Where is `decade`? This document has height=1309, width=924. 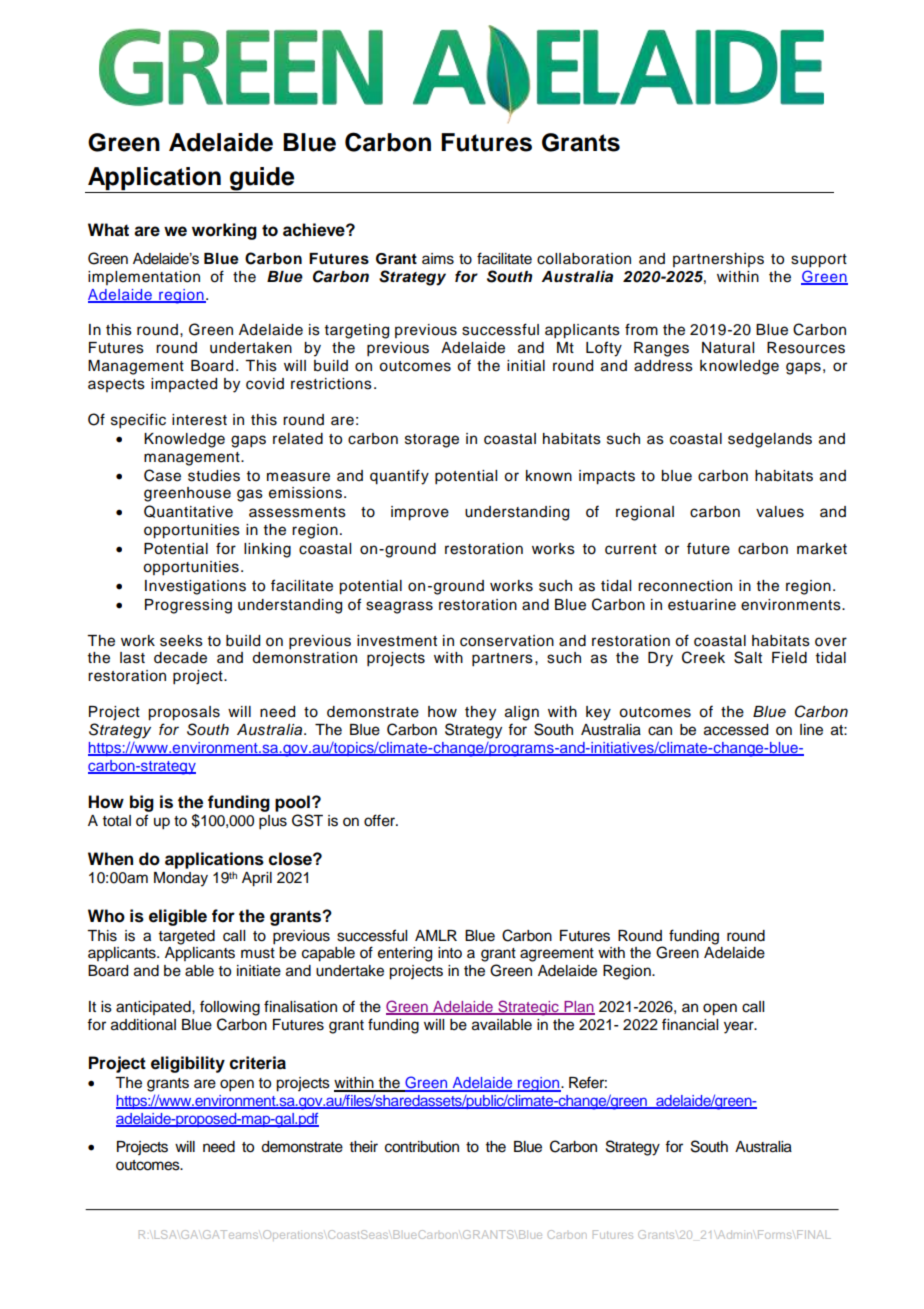 decade is located at coordinates (180, 658).
